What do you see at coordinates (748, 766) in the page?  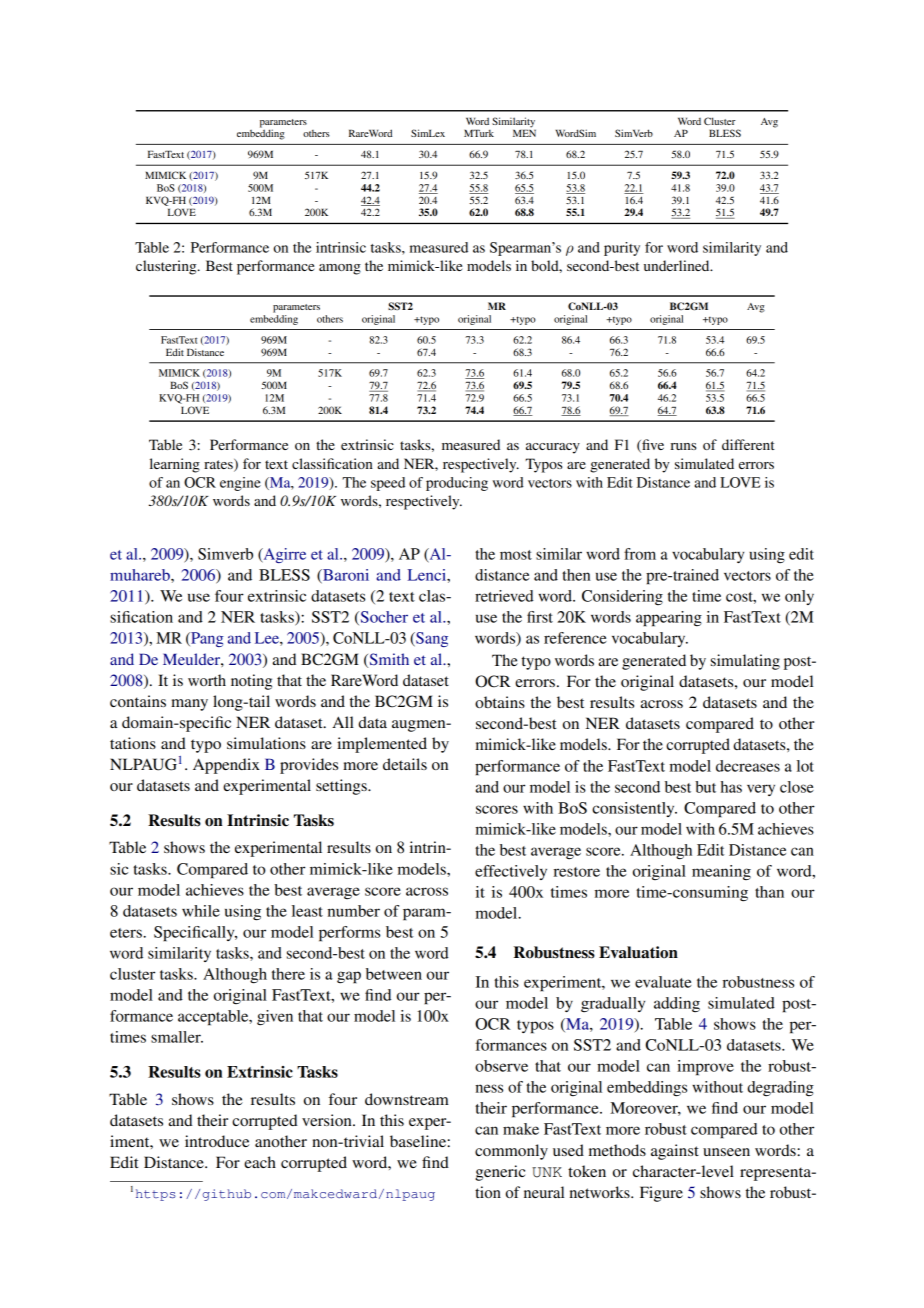 I see `decreases` at bounding box center [748, 766].
